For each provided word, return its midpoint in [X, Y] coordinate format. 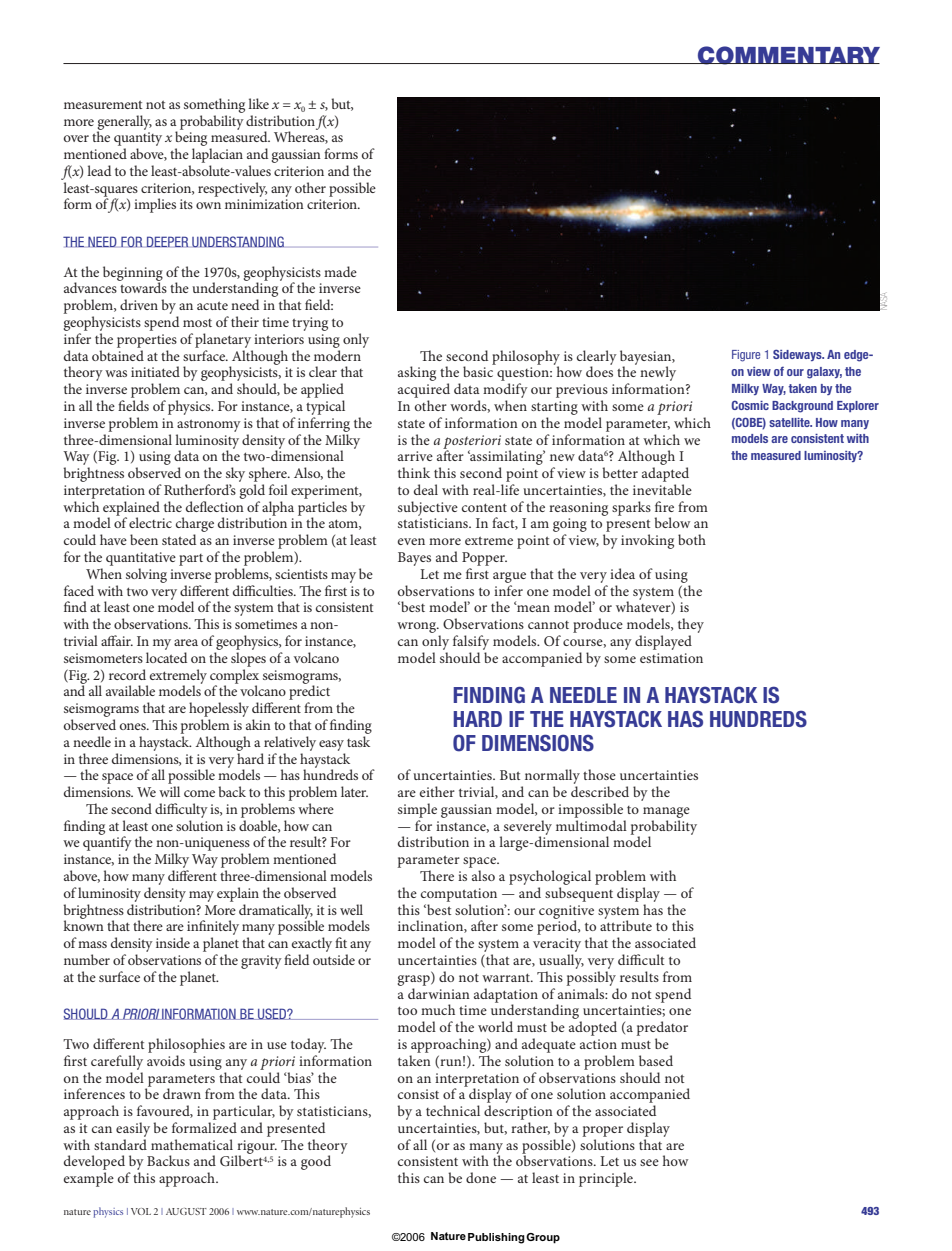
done [481, 1177]
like [258, 103]
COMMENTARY [788, 55]
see [649, 1162]
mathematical [192, 1144]
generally [124, 123]
